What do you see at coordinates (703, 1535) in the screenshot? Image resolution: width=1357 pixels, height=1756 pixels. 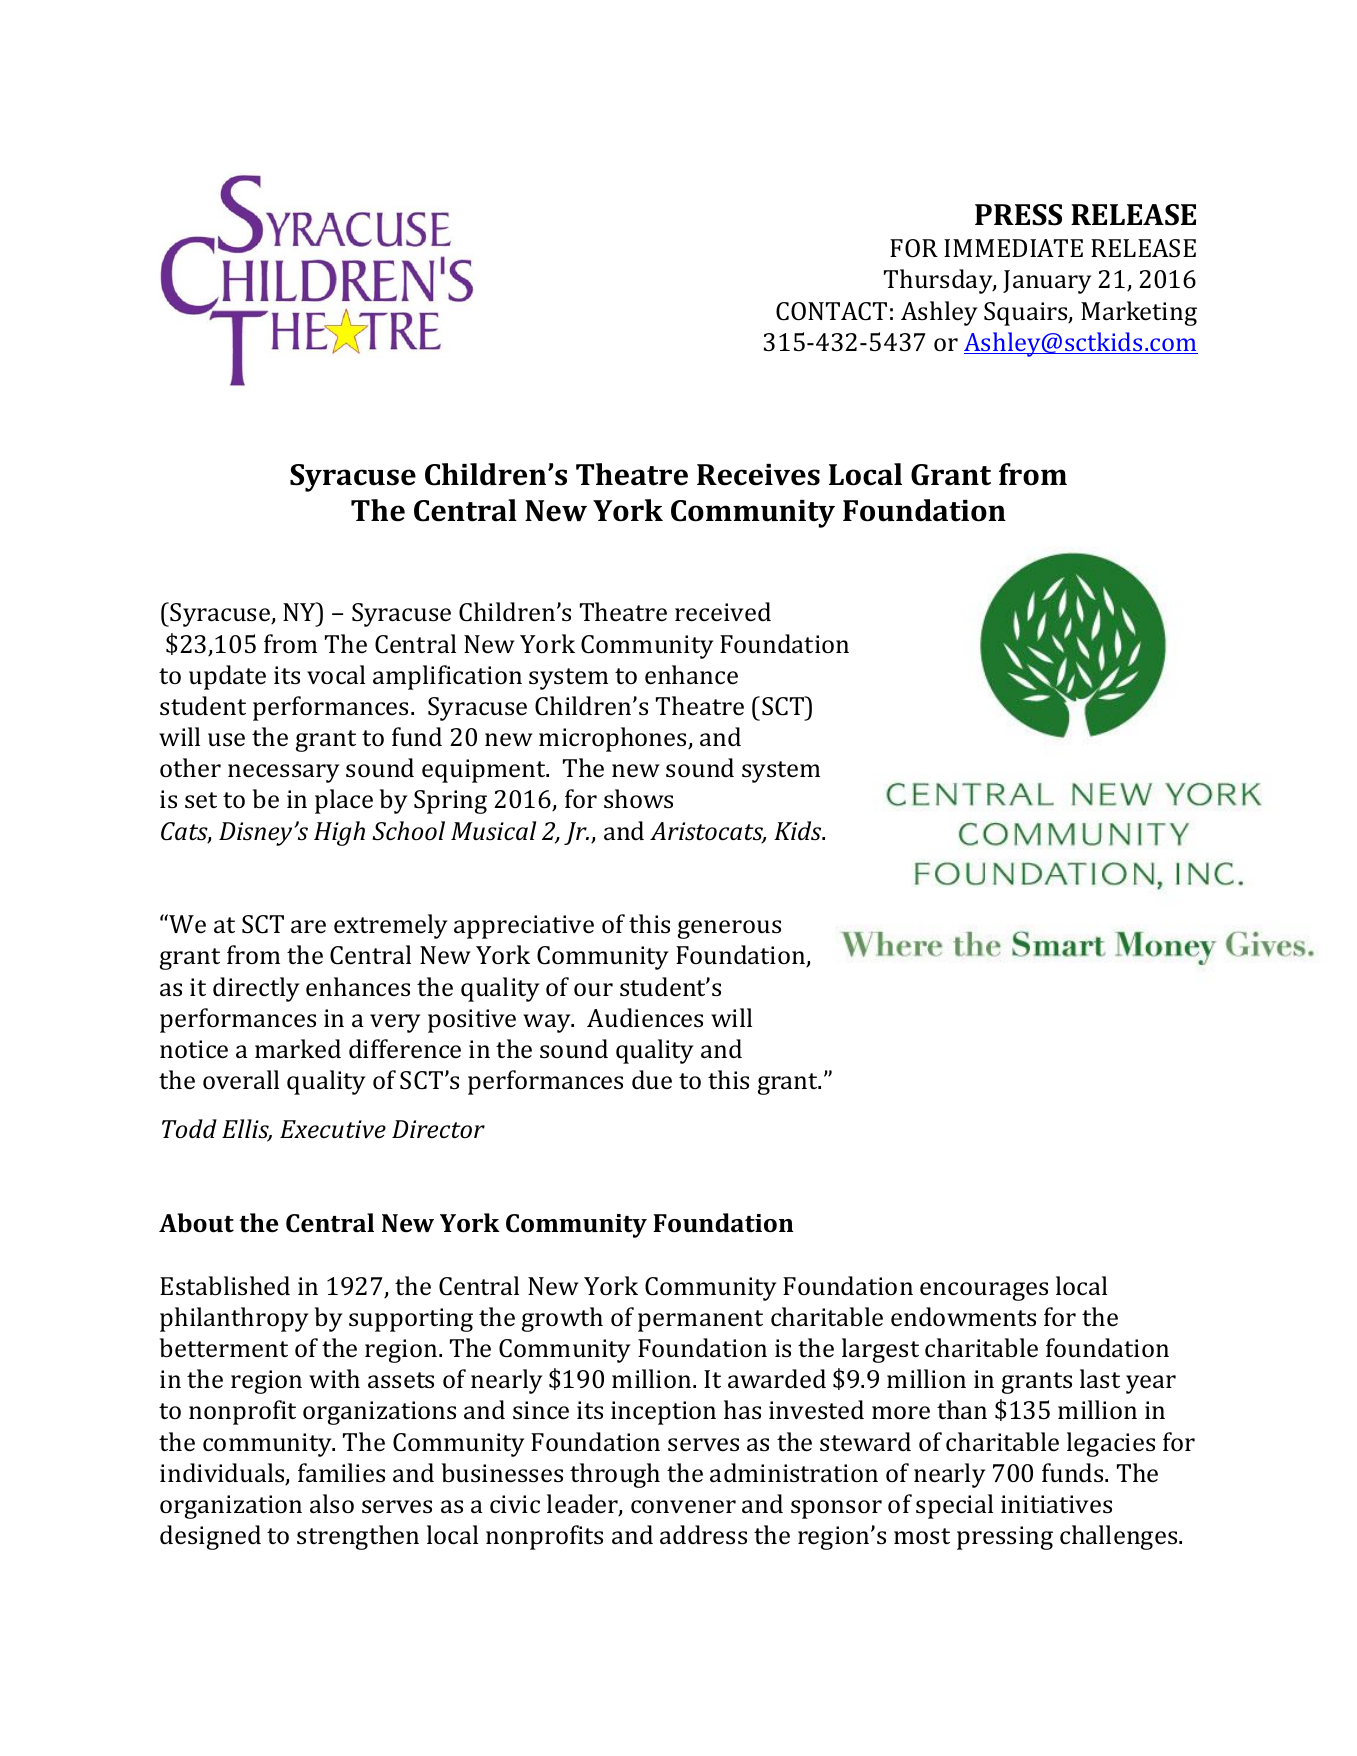 I see `address` at bounding box center [703, 1535].
